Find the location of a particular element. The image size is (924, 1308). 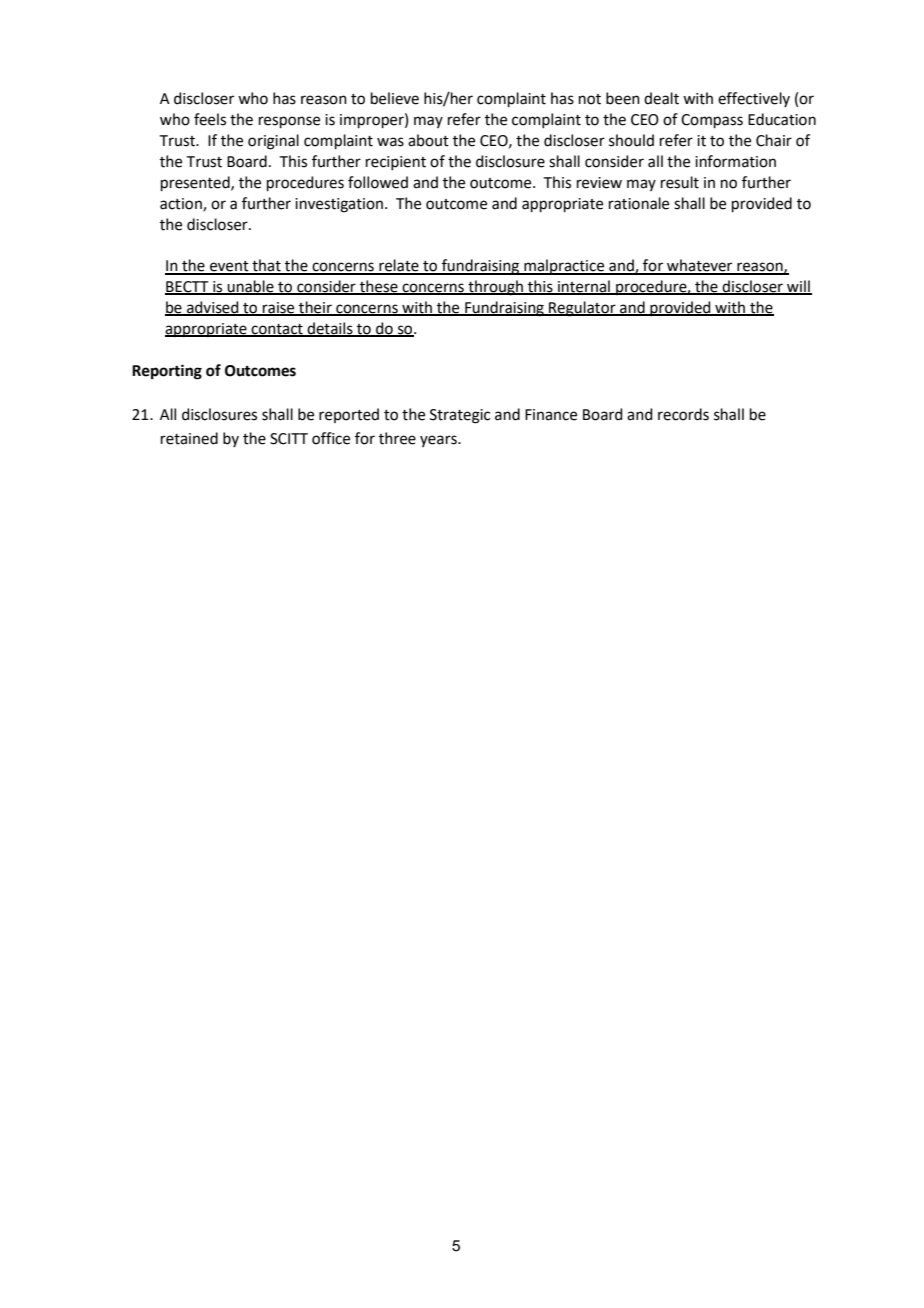

followed is located at coordinates (378, 182).
